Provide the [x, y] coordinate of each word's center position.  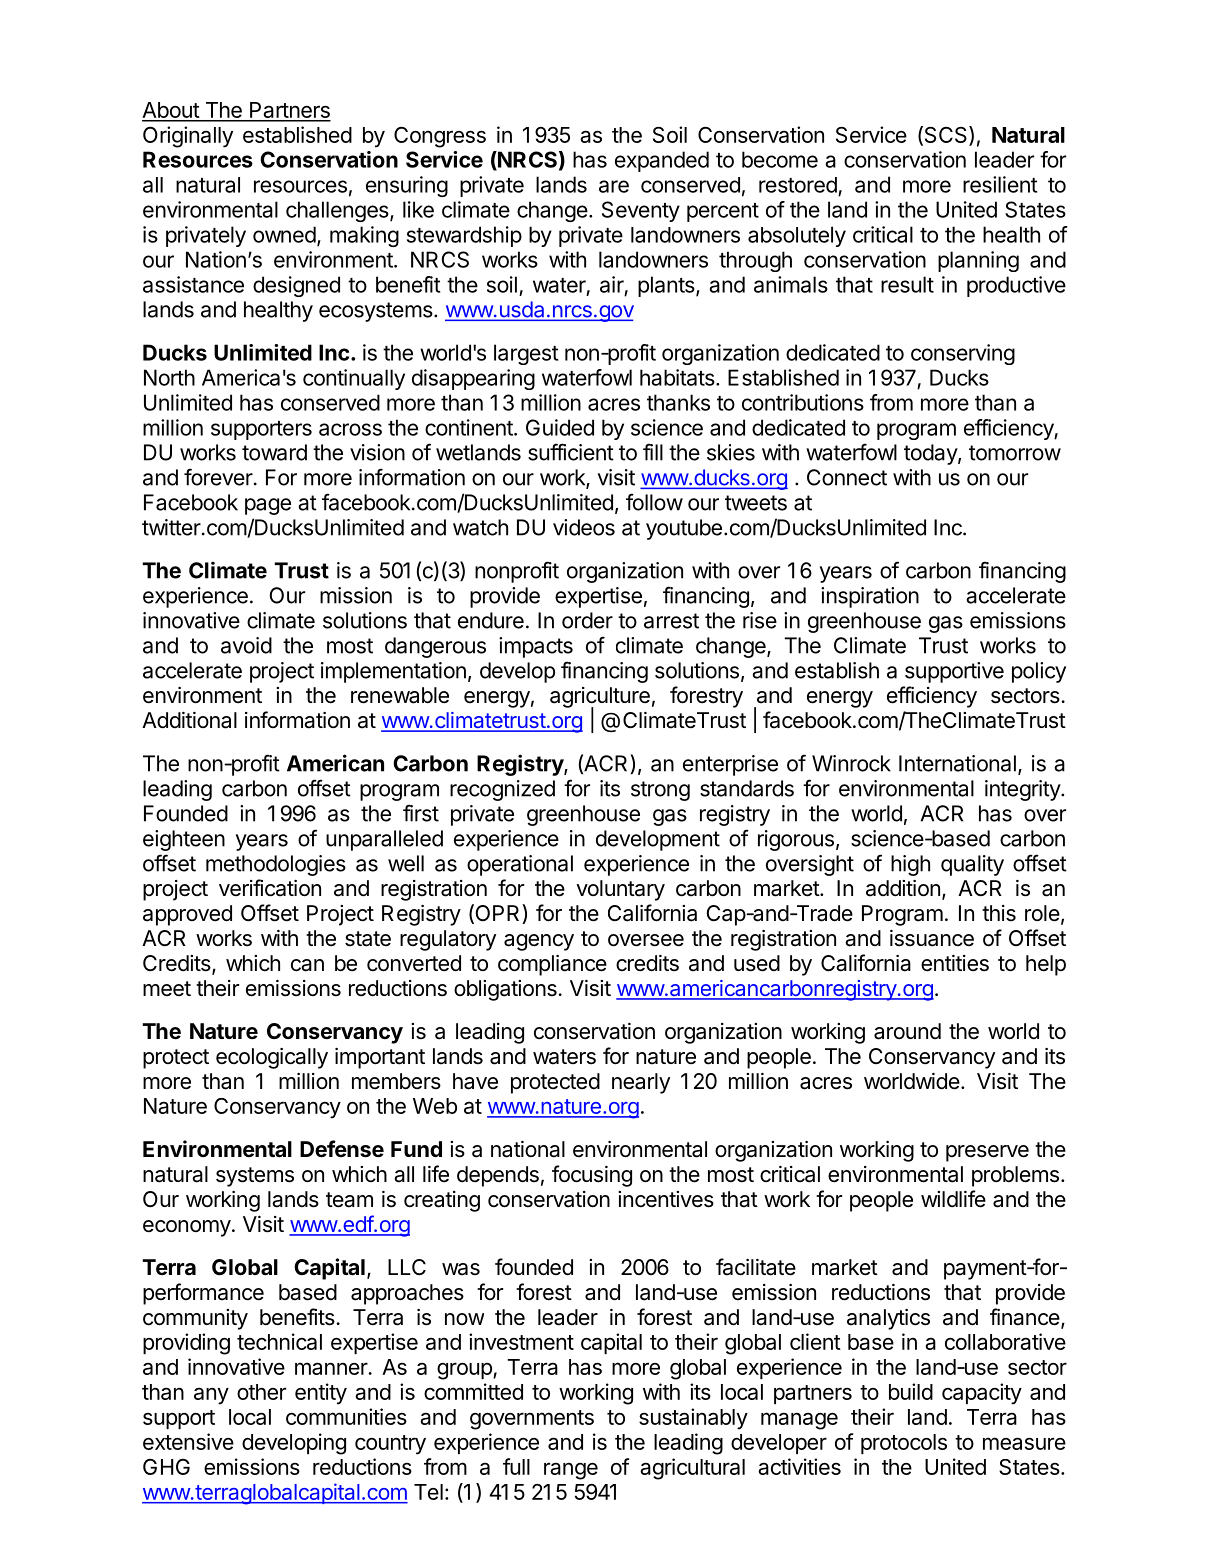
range [571, 1471]
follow [654, 502]
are [614, 186]
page [268, 506]
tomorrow [1015, 453]
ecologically [272, 1058]
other [261, 1392]
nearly [641, 1083]
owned [284, 234]
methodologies [276, 865]
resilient [1000, 184]
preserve [987, 1153]
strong [660, 791]
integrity [1023, 790]
